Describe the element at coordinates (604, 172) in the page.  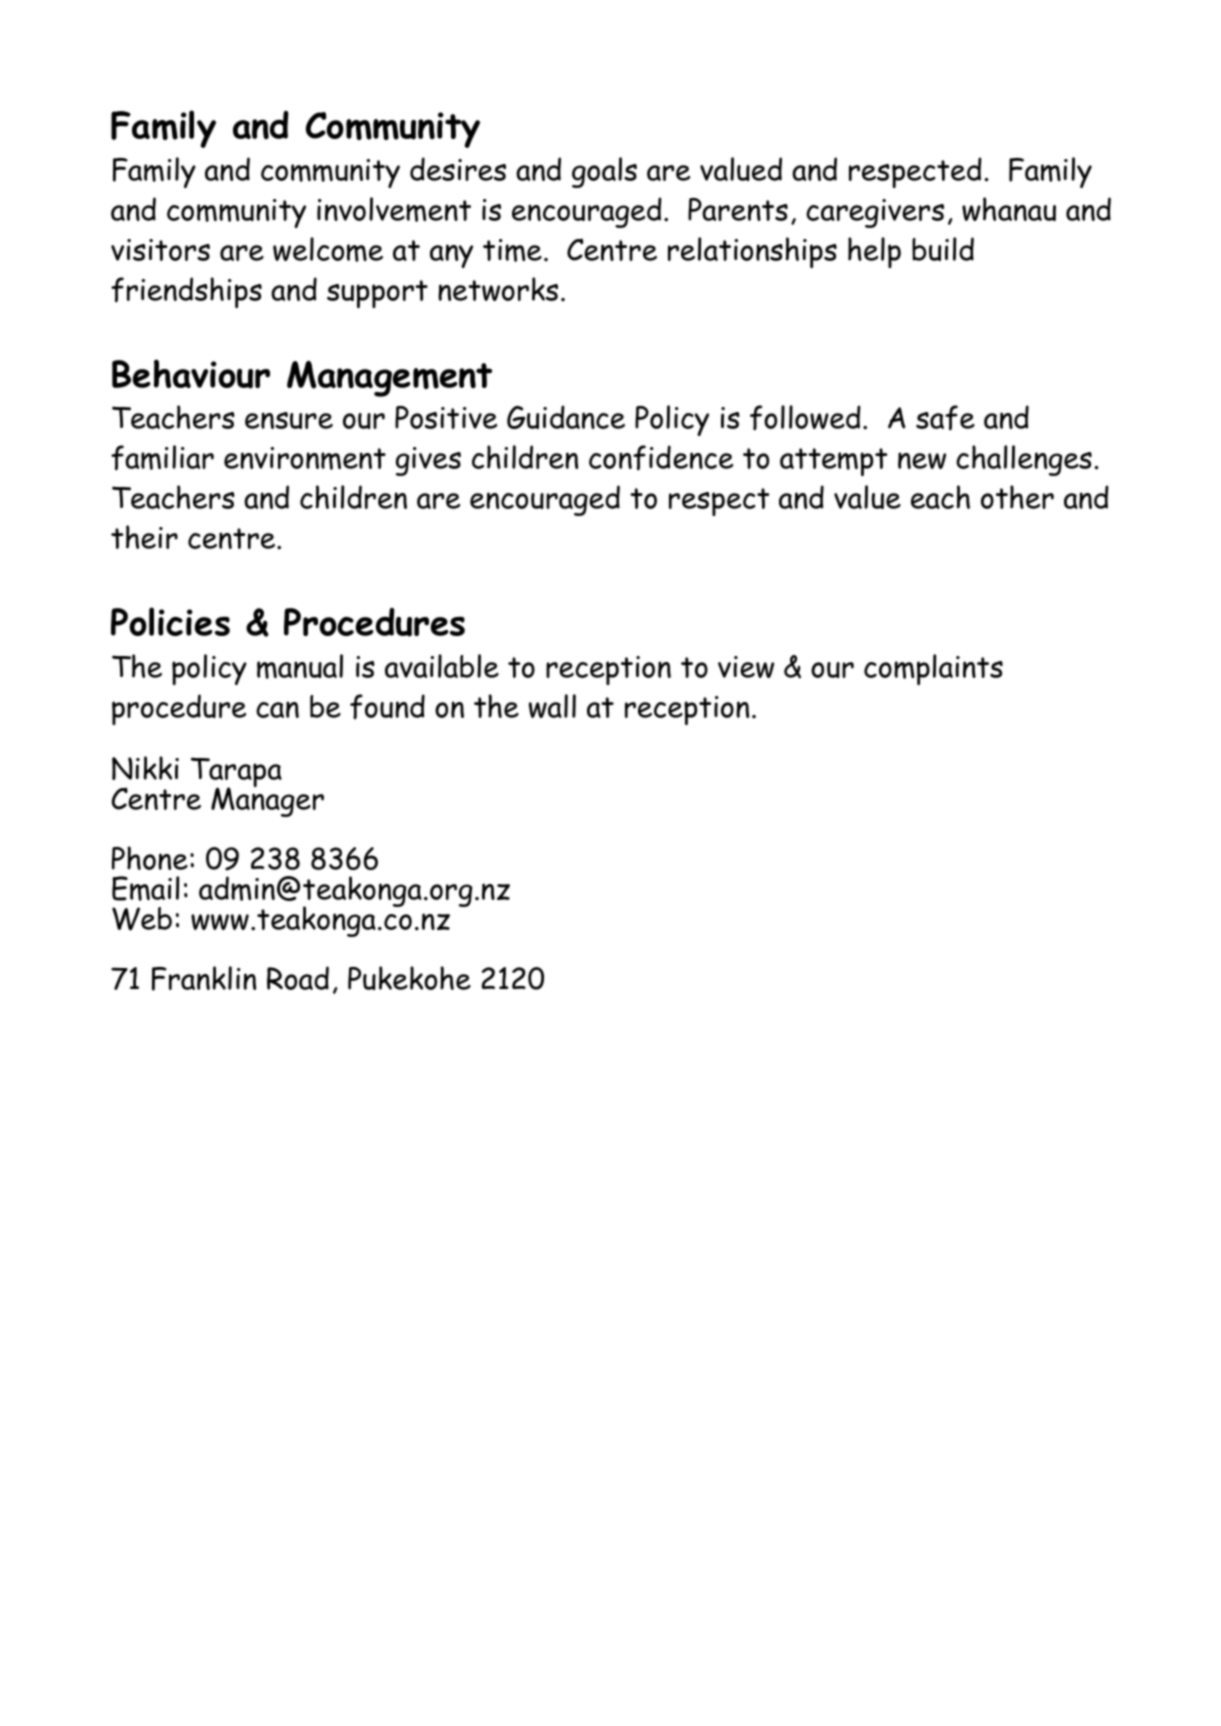
I see `goals` at that location.
